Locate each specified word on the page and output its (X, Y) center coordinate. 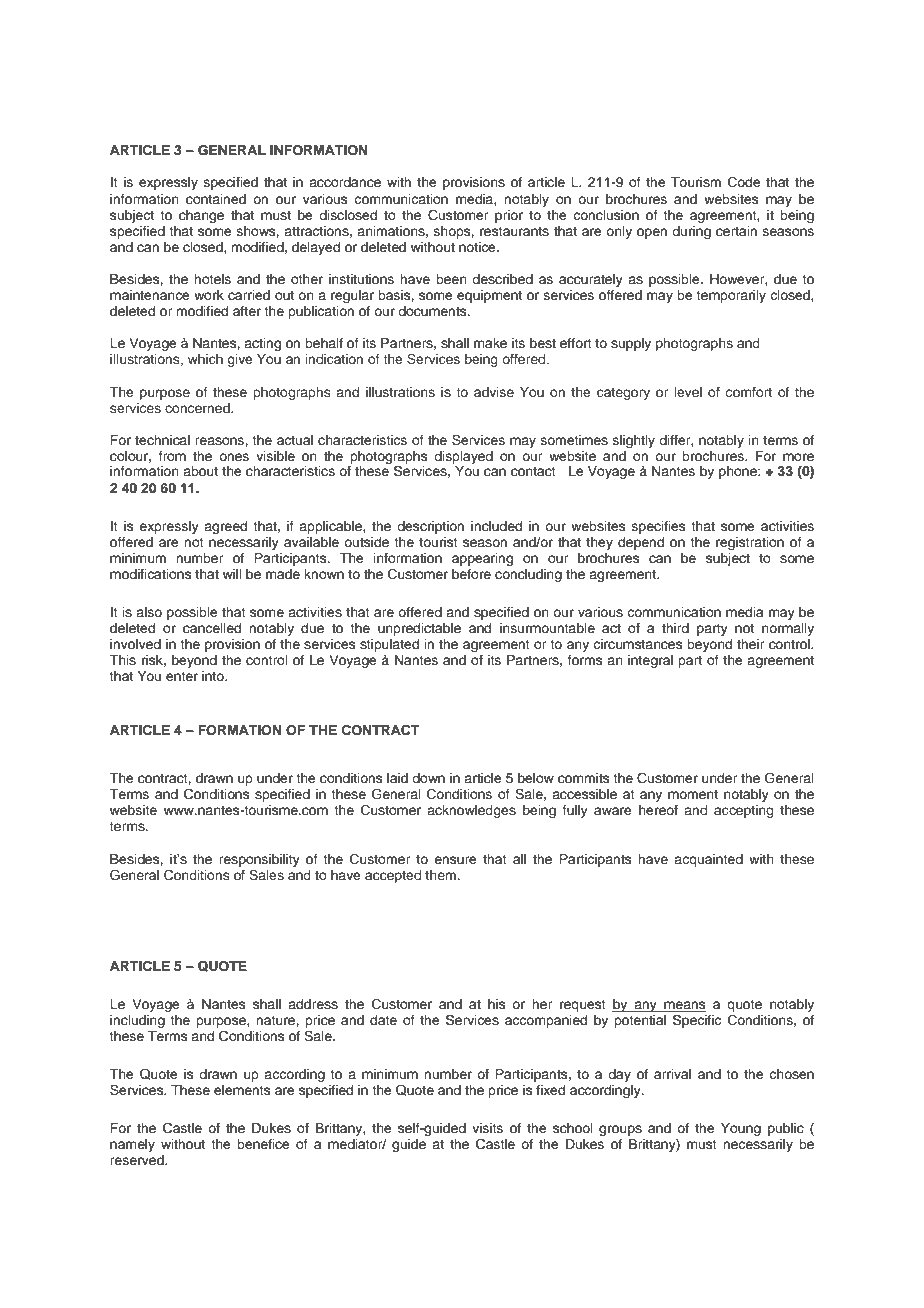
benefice (263, 1144)
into (214, 676)
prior (509, 216)
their (751, 644)
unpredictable (419, 629)
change (201, 216)
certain (736, 231)
